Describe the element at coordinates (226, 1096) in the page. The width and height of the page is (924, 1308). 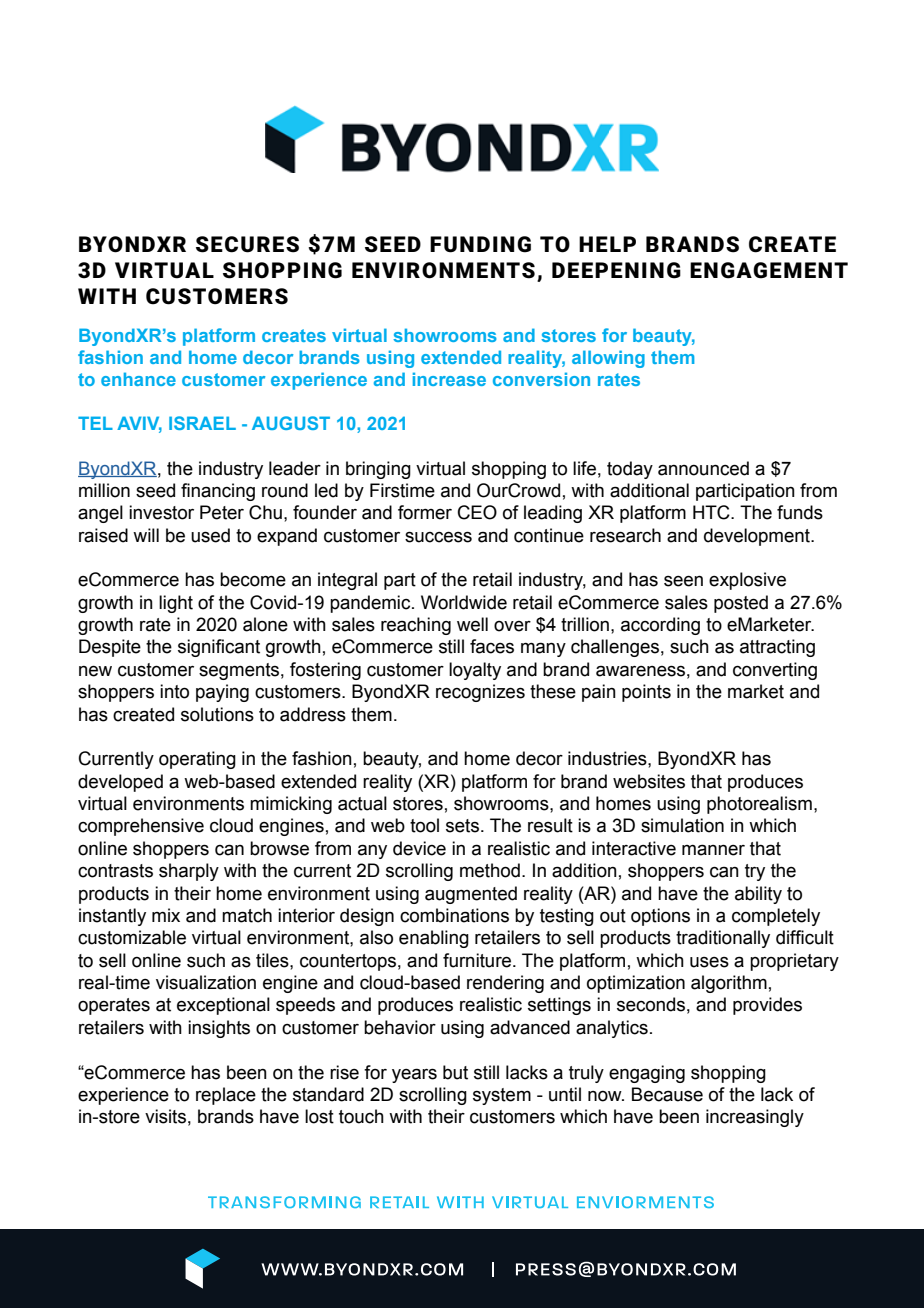
I see `replace` at that location.
